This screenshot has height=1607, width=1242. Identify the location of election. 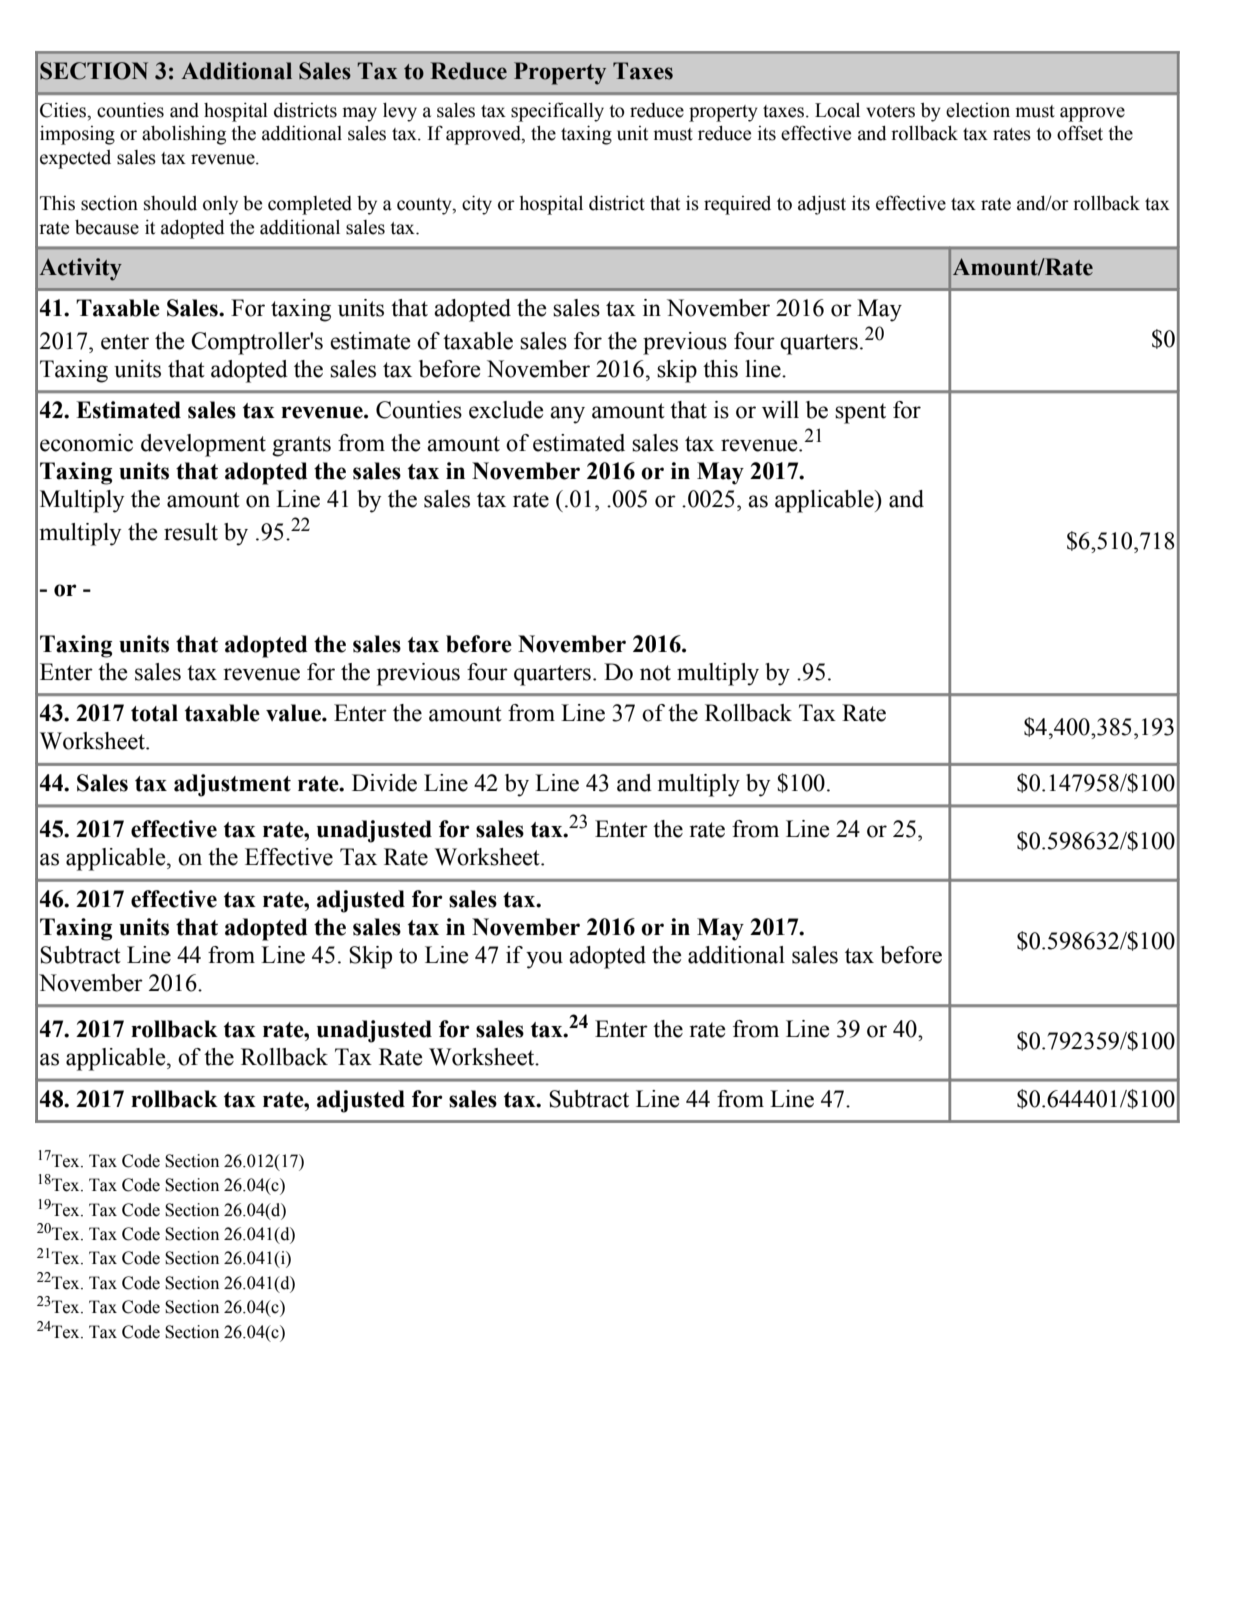
(978, 110).
